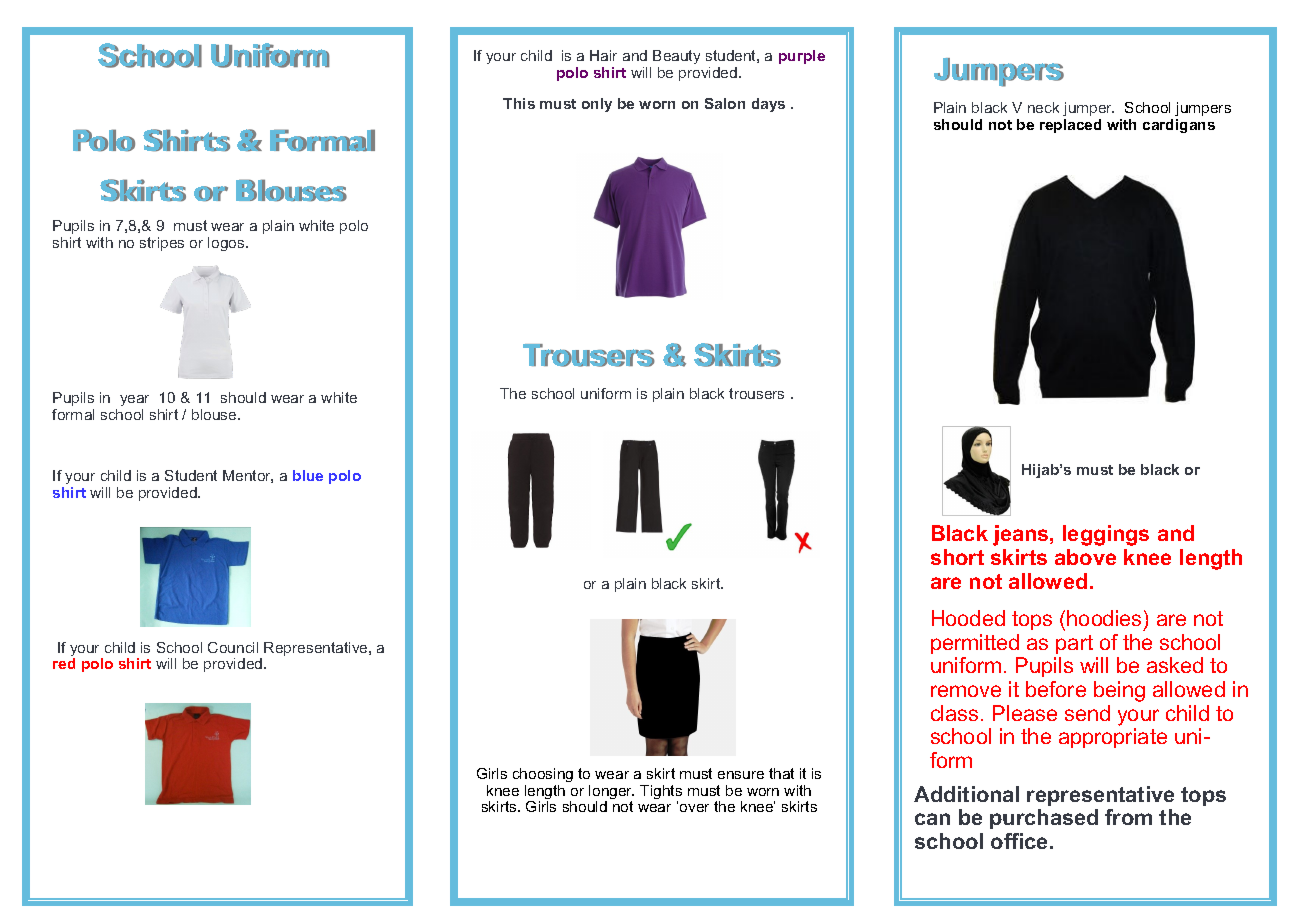 This page has height=924, width=1308. What do you see at coordinates (233, 647) in the page?
I see `Council` at bounding box center [233, 647].
